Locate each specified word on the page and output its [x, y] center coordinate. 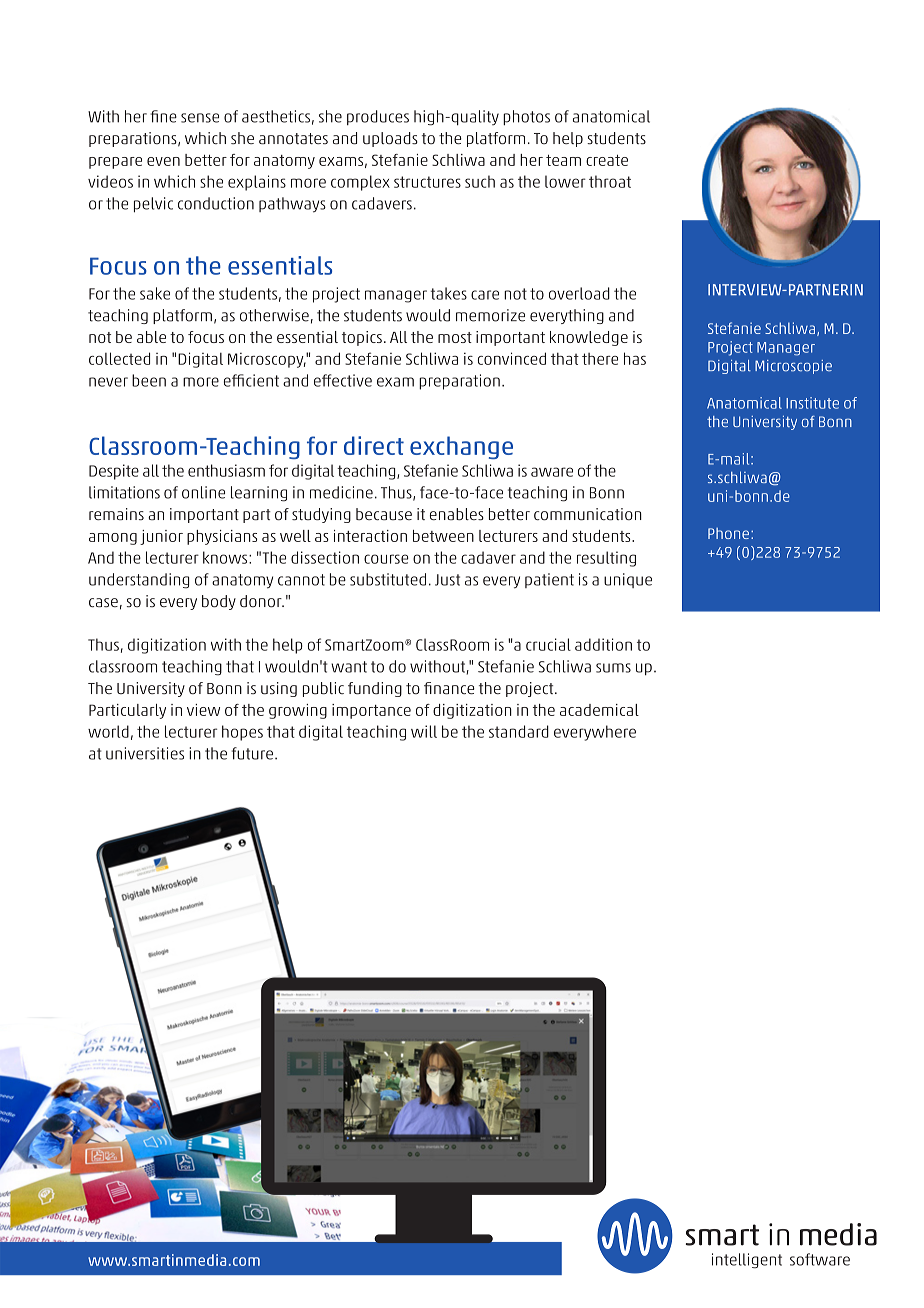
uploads [390, 139]
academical [599, 710]
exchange [461, 447]
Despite [114, 472]
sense [200, 118]
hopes [242, 733]
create [607, 160]
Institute [812, 403]
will [424, 731]
